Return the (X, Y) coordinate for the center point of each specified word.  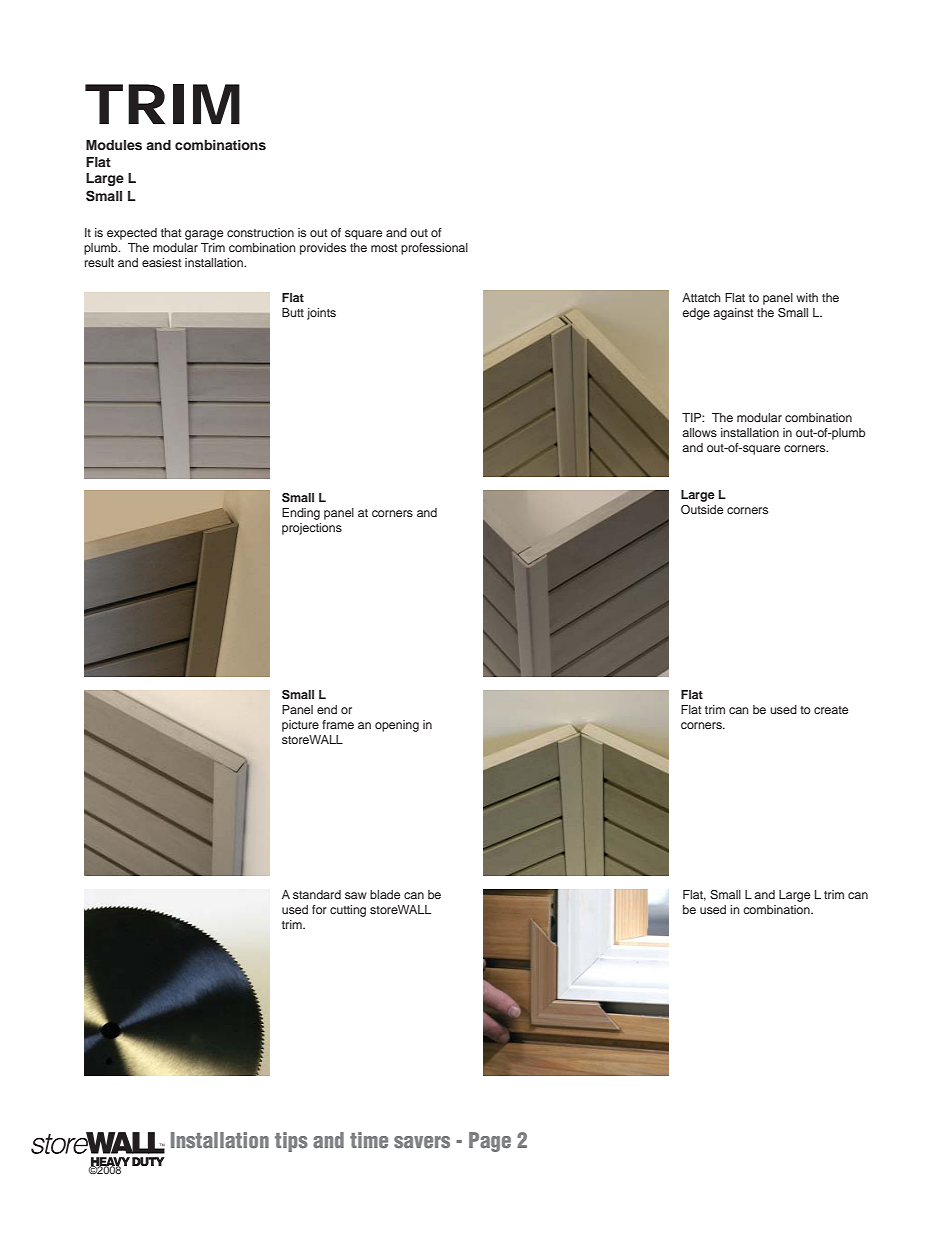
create (831, 710)
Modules (114, 145)
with (807, 297)
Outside (702, 509)
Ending (301, 514)
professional (434, 249)
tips (291, 1142)
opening (397, 726)
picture (300, 726)
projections (312, 529)
